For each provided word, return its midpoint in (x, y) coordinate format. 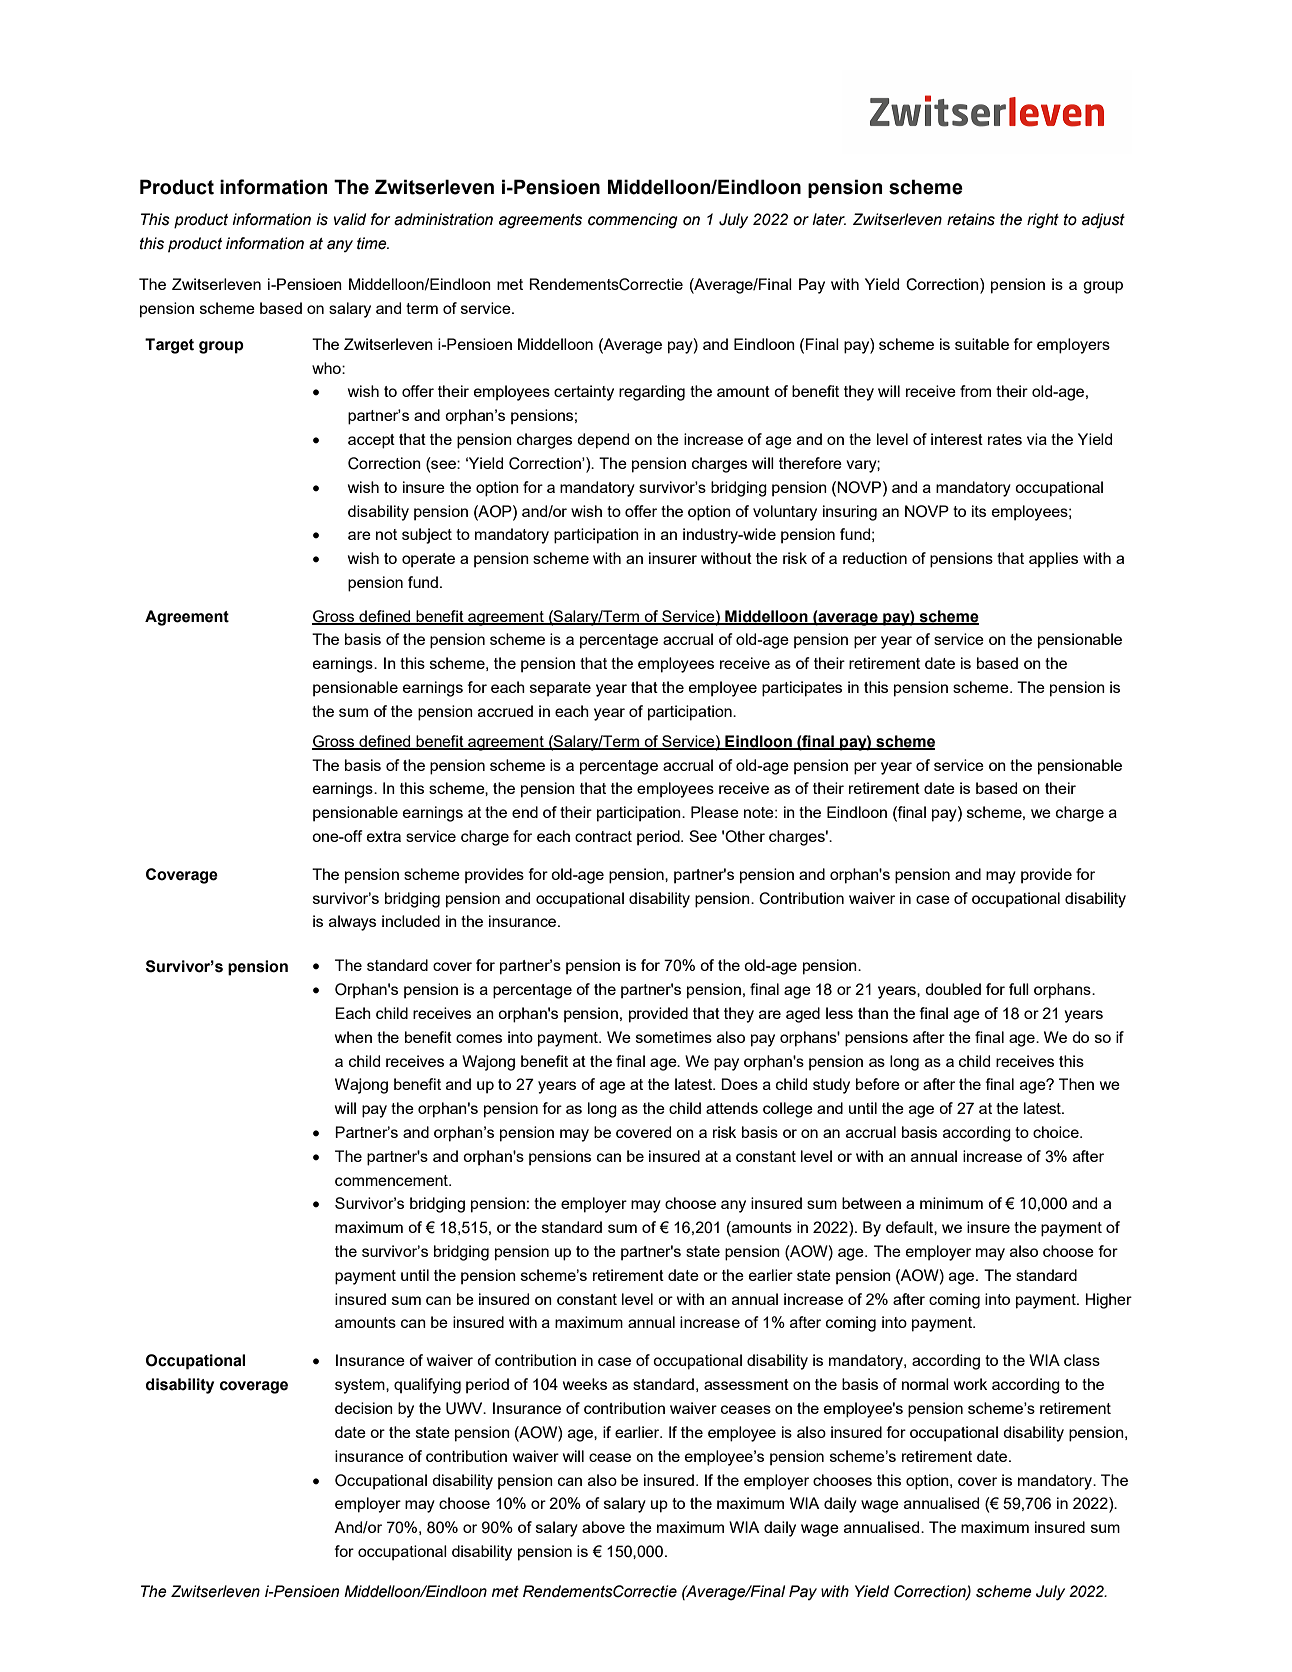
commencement (392, 1180)
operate (428, 560)
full (1019, 989)
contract (603, 836)
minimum (951, 1203)
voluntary (785, 513)
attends (732, 1108)
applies (1053, 560)
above (603, 1527)
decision (364, 1408)
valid (350, 219)
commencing (633, 221)
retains (971, 219)
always (352, 923)
